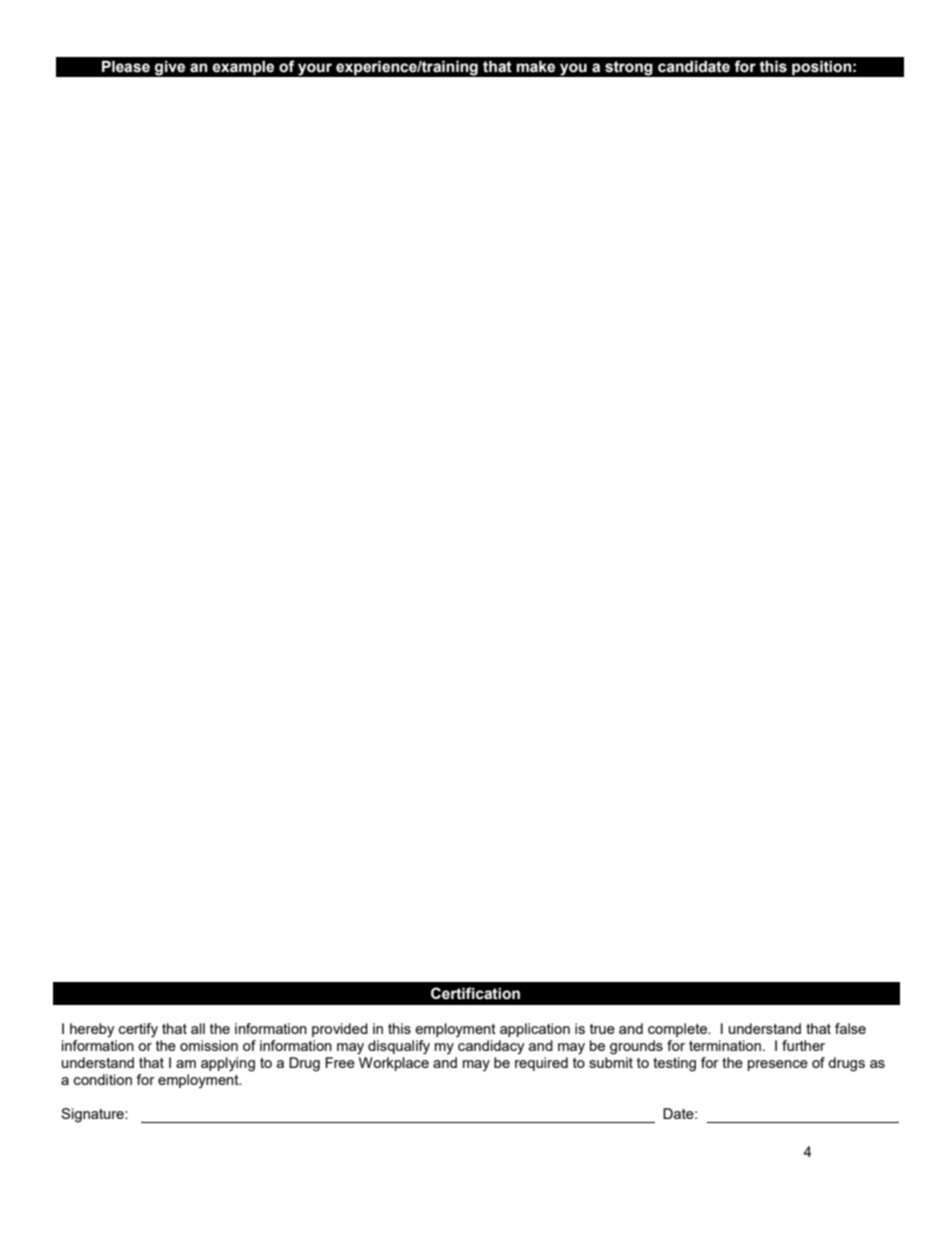 This screenshot has height=1233, width=952. What do you see at coordinates (679, 1030) in the screenshot?
I see `complete` at bounding box center [679, 1030].
